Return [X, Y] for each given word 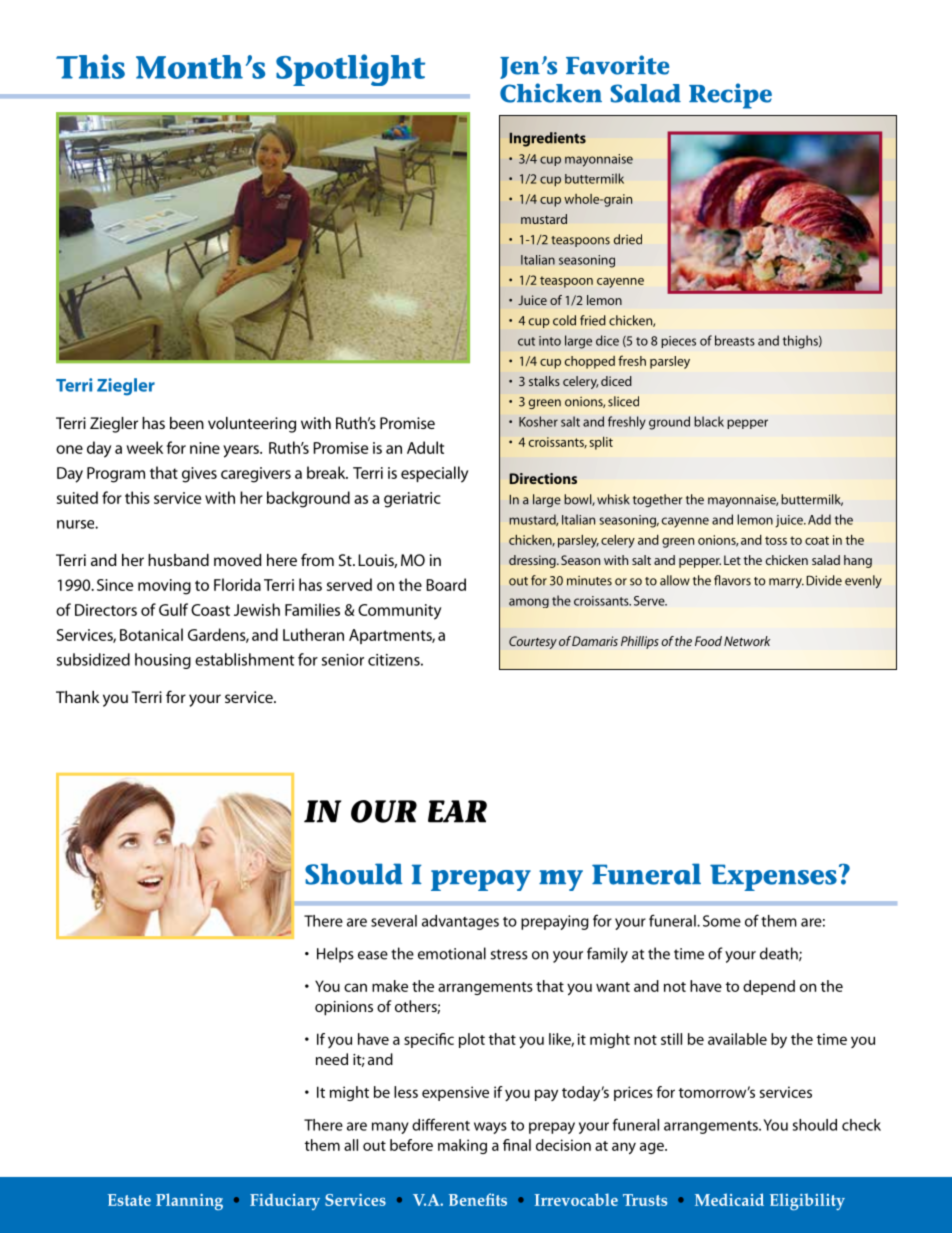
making [462, 1146]
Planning [189, 1201]
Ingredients [547, 139]
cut [526, 341]
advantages [460, 922]
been [187, 423]
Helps [335, 955]
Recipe [730, 96]
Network [747, 641]
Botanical [151, 634]
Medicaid [729, 1199]
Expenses [773, 877]
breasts [735, 340]
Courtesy [533, 642]
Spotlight [350, 70]
